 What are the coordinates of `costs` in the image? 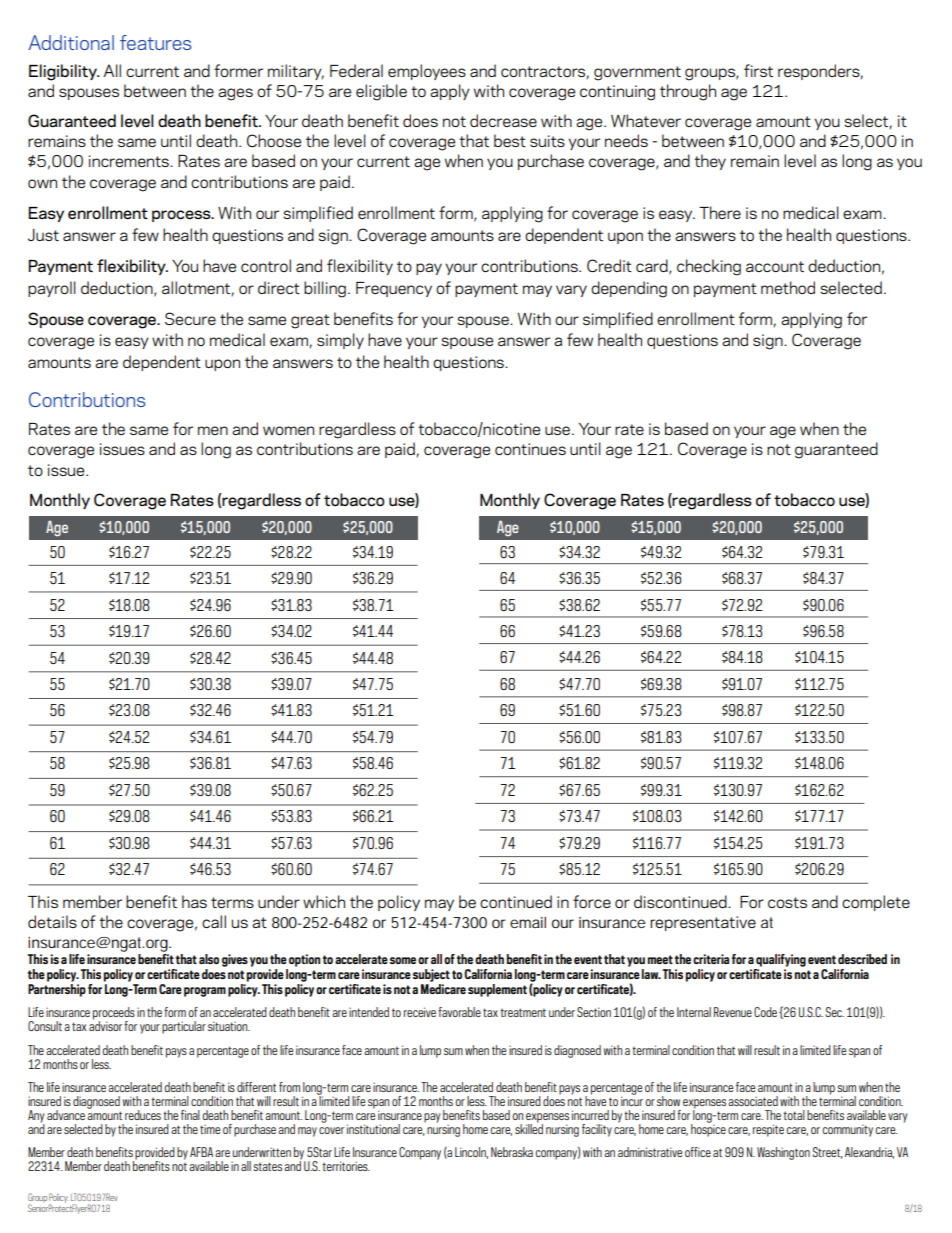 It's located at (787, 902).
